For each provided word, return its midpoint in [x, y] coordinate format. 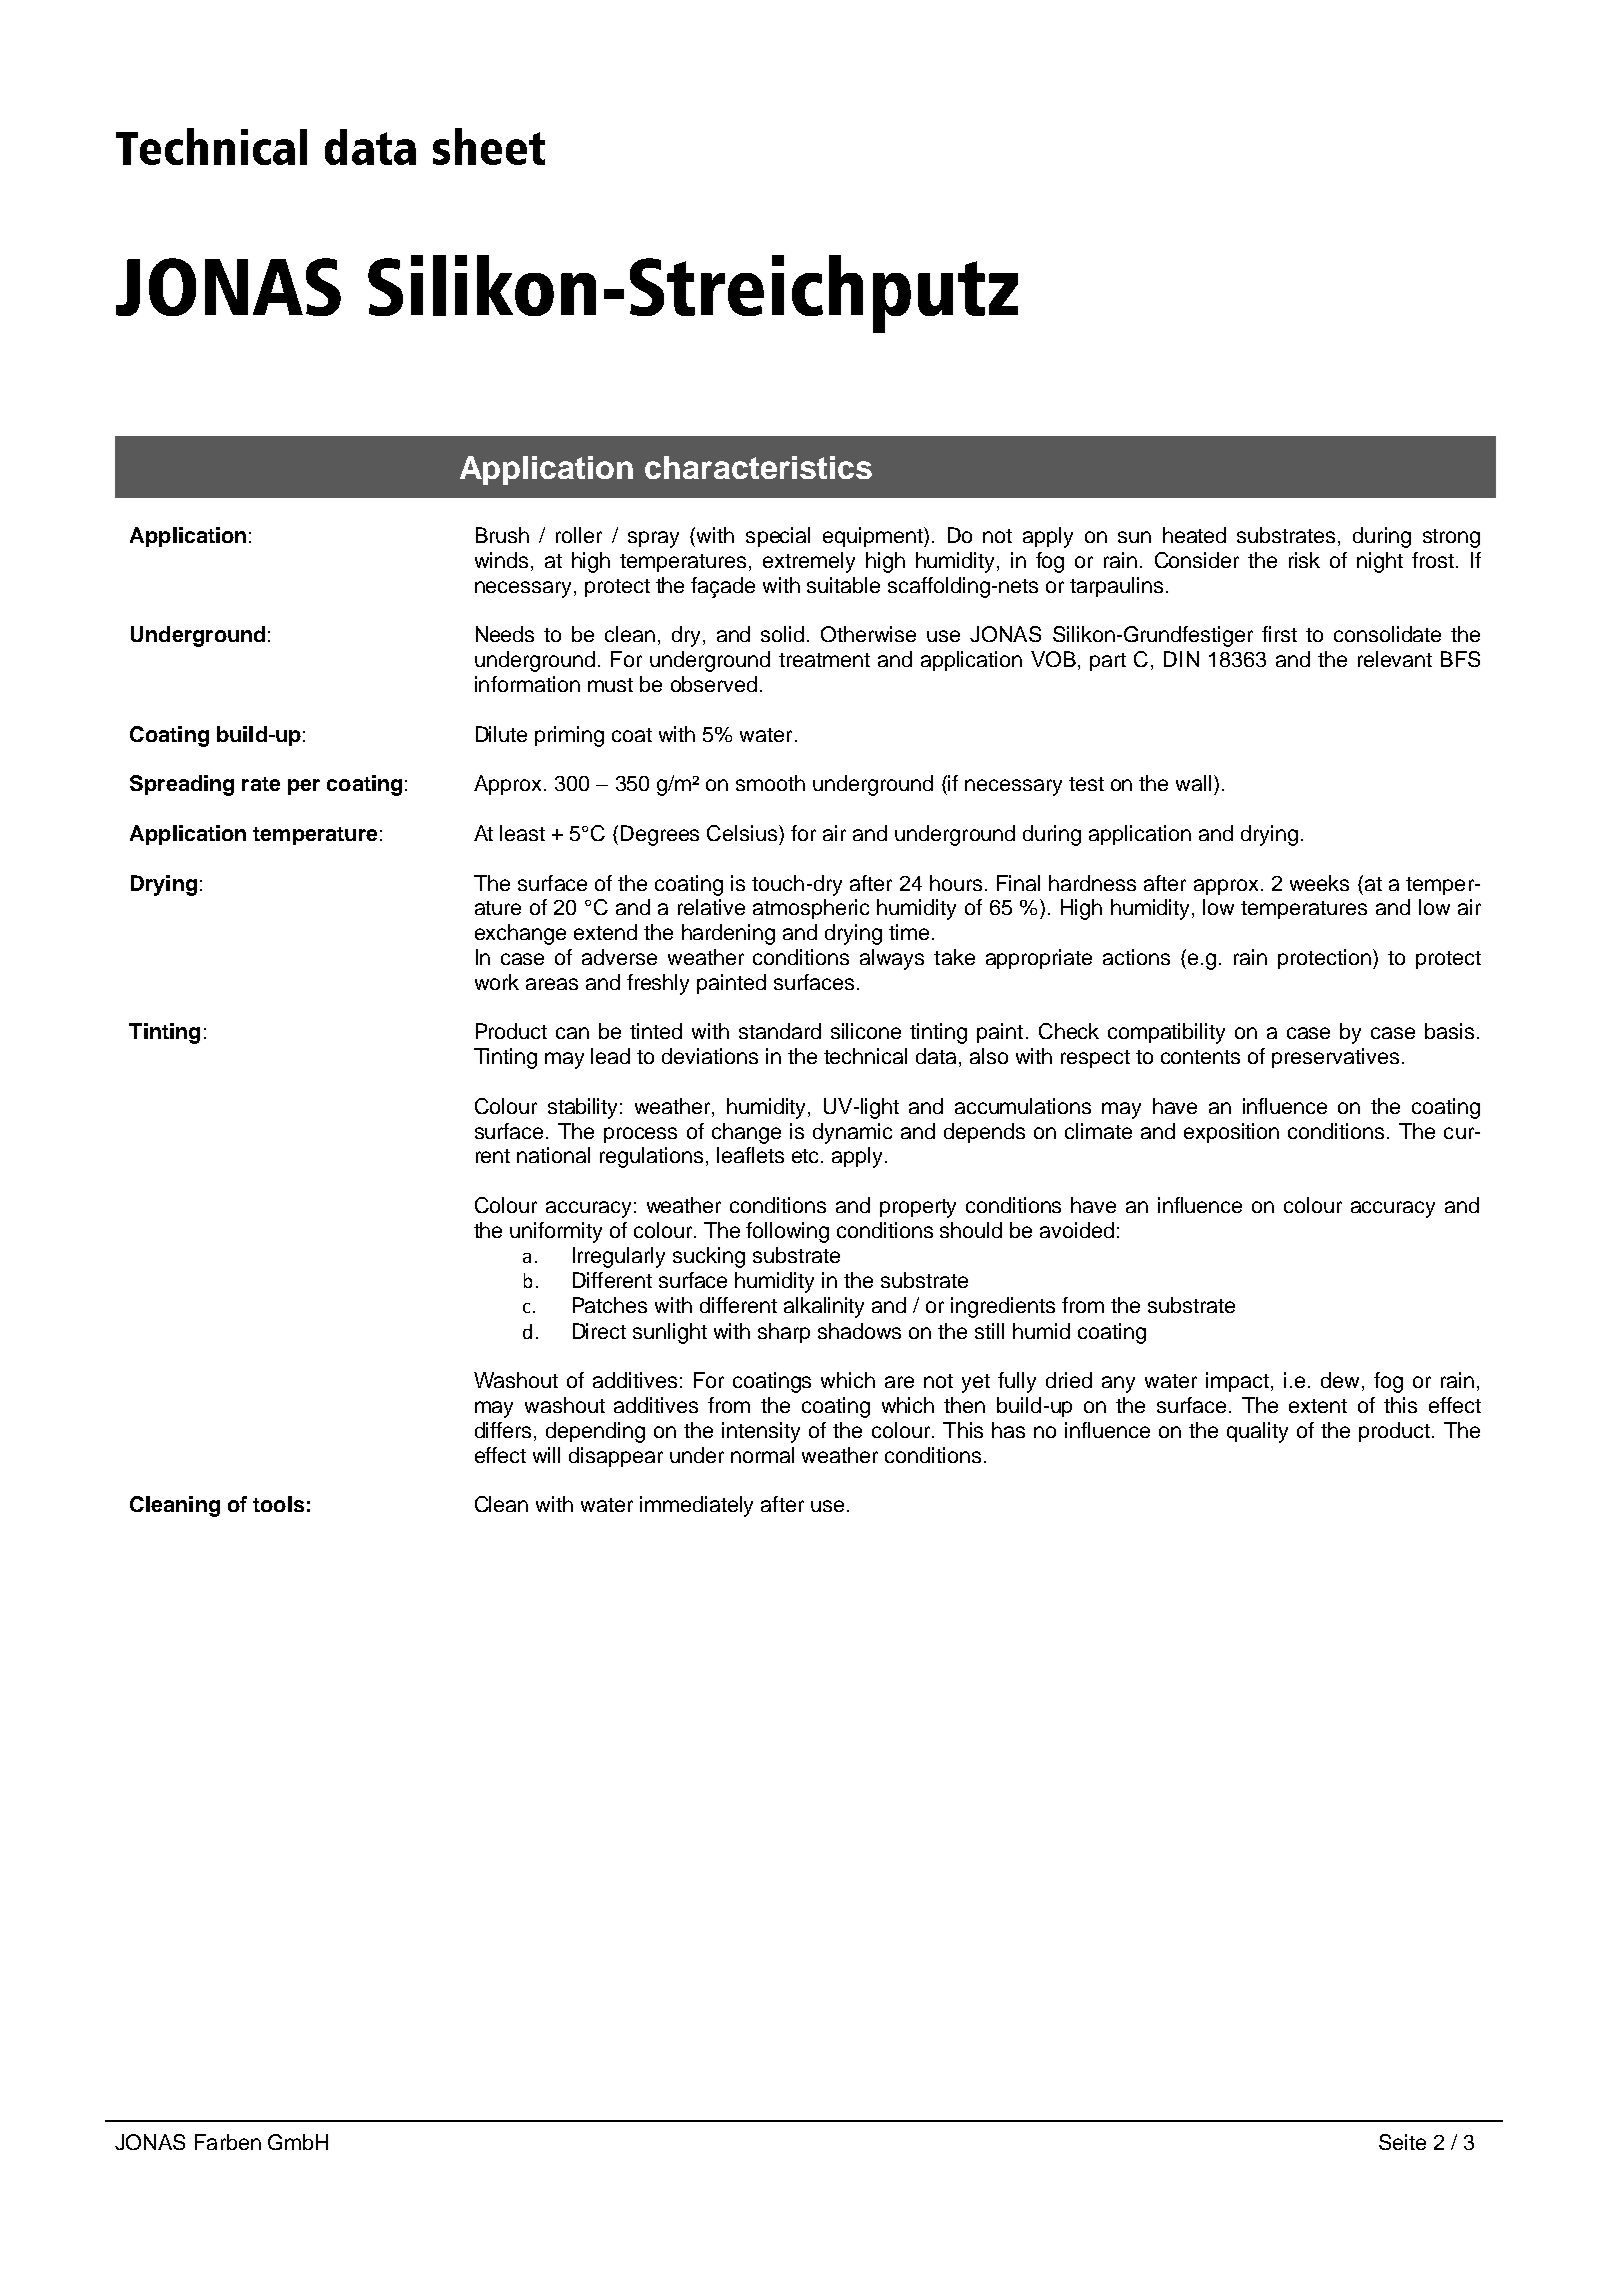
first [1279, 634]
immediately [696, 1506]
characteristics [758, 467]
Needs [505, 634]
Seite [1402, 2142]
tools [278, 1504]
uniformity [556, 1232]
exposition [1231, 1133]
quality [1257, 1432]
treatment [824, 660]
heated [1194, 535]
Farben [228, 2142]
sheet [489, 146]
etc [807, 1156]
